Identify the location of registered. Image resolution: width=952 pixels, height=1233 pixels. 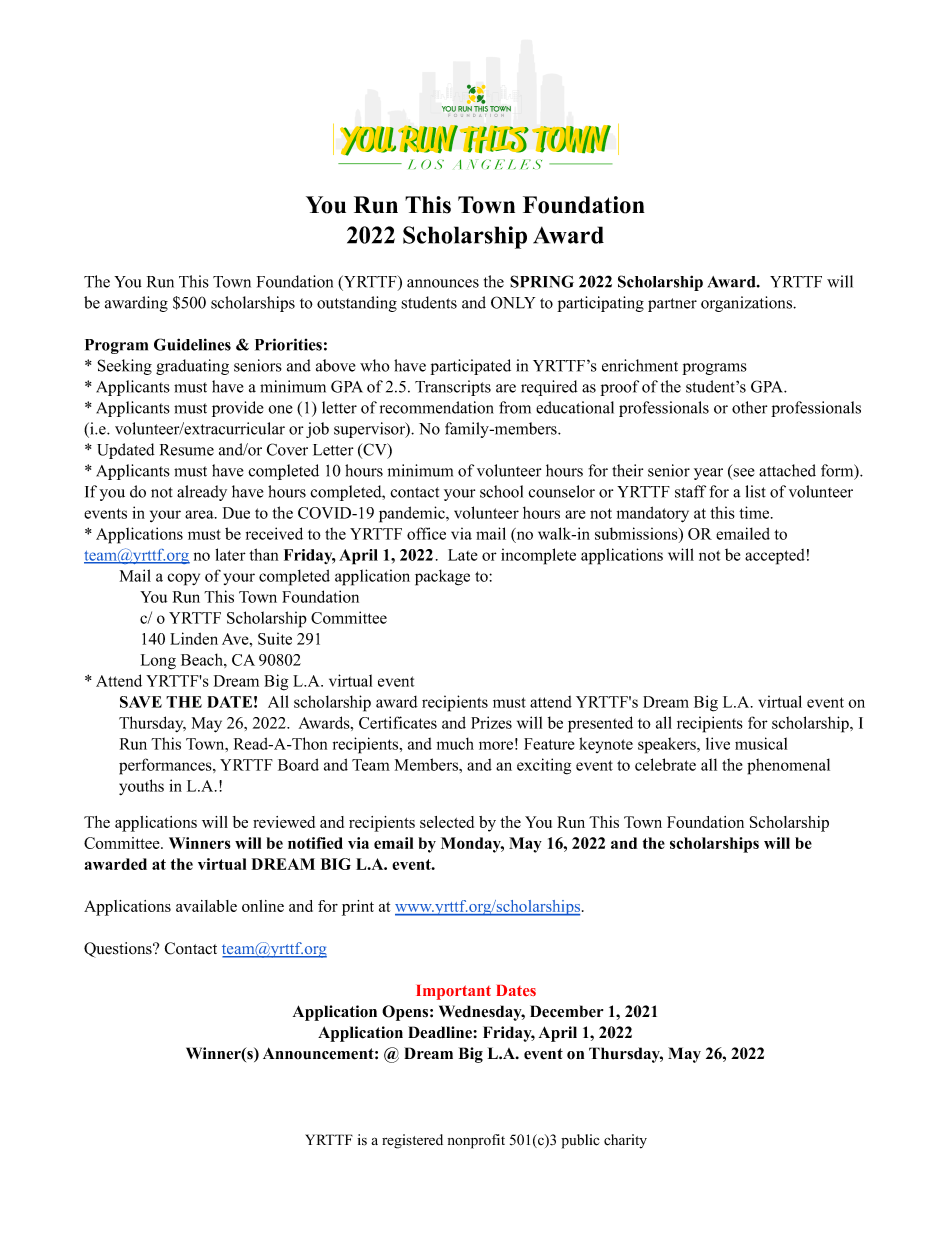
(412, 1141).
